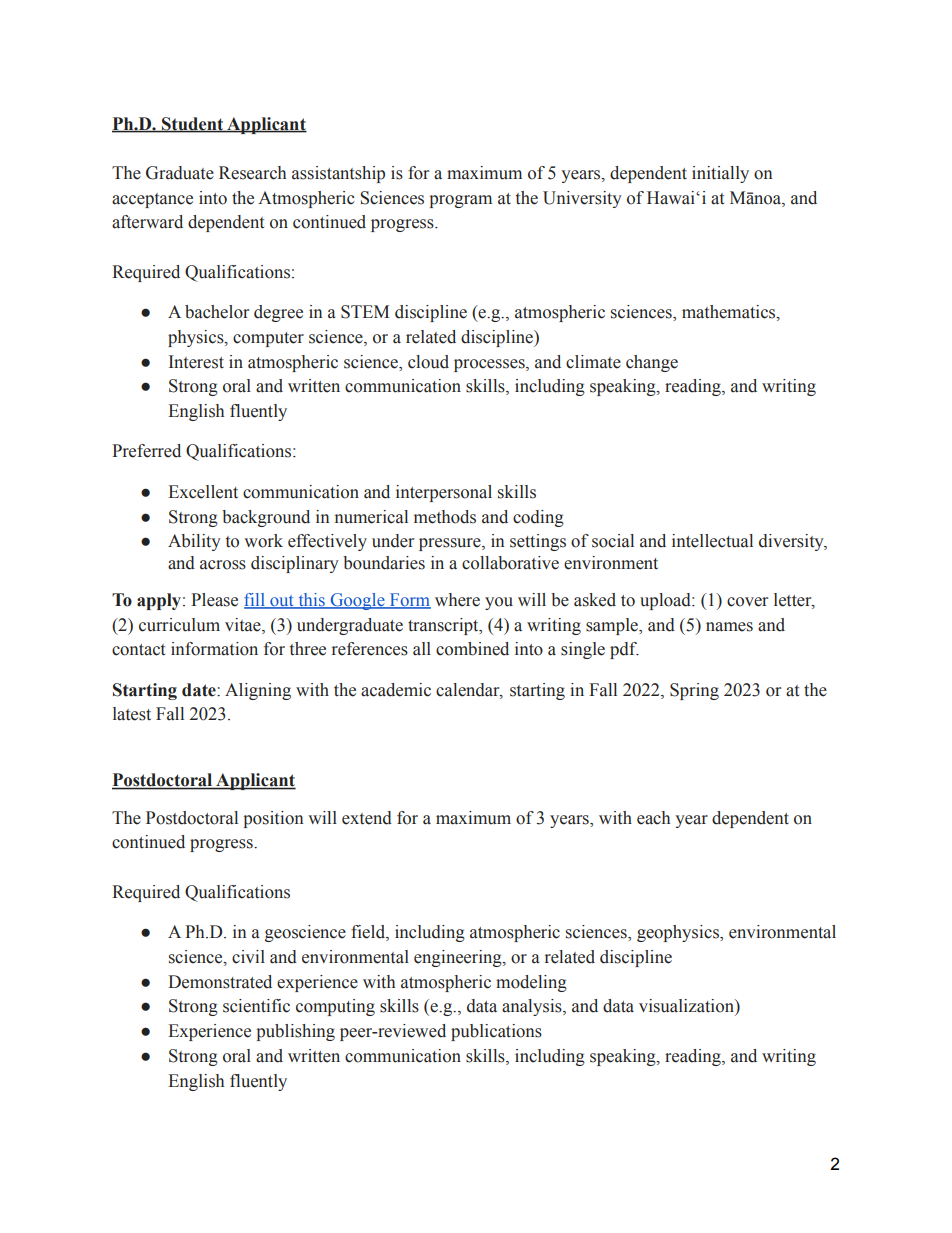 Image resolution: width=952 pixels, height=1233 pixels. Describe the element at coordinates (428, 362) in the screenshot. I see `cloud` at that location.
